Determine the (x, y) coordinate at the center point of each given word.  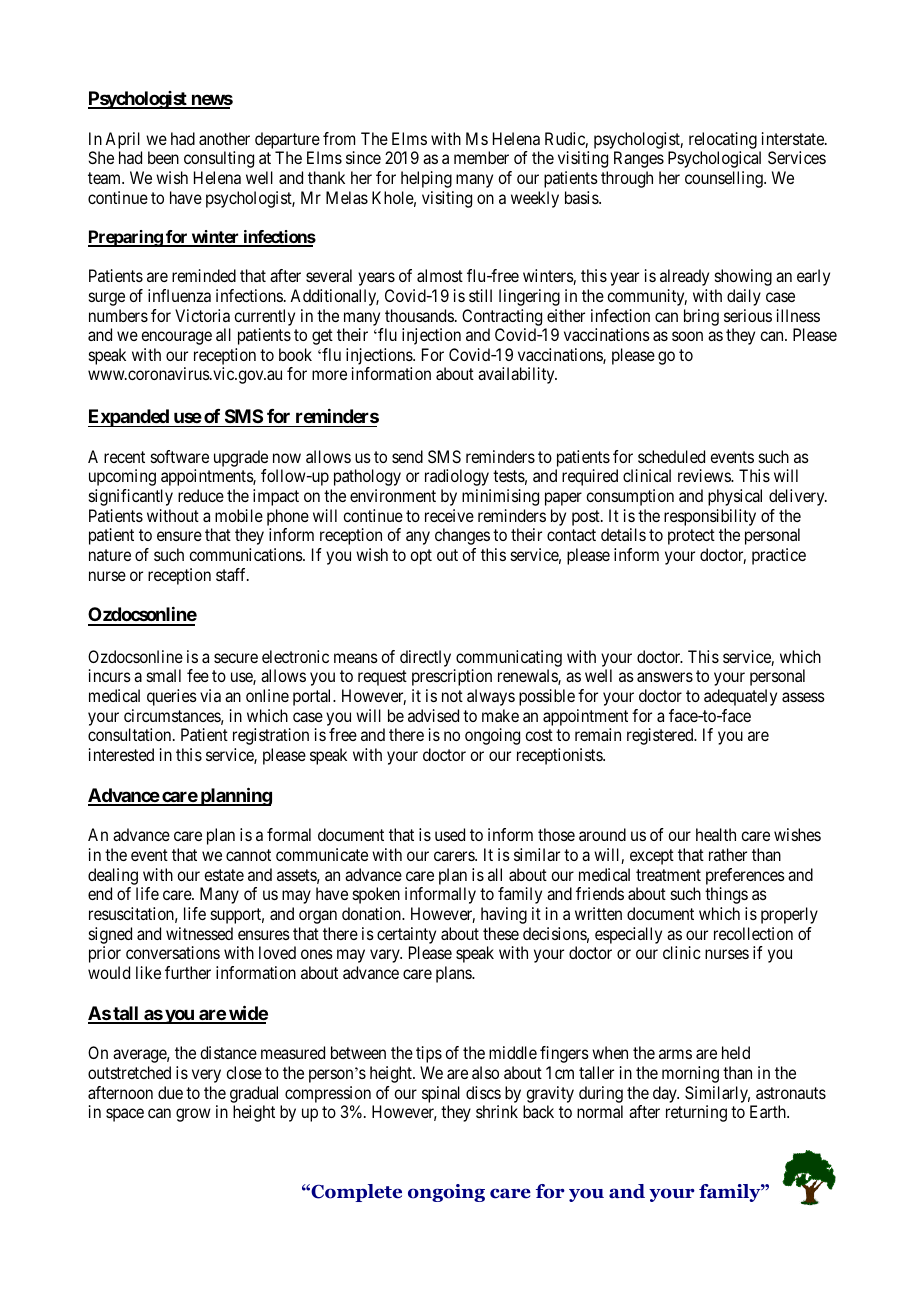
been (163, 157)
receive (449, 515)
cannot (248, 855)
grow (193, 1115)
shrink (497, 1111)
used (450, 834)
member (481, 157)
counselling (725, 179)
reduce (201, 495)
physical (735, 497)
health (716, 834)
